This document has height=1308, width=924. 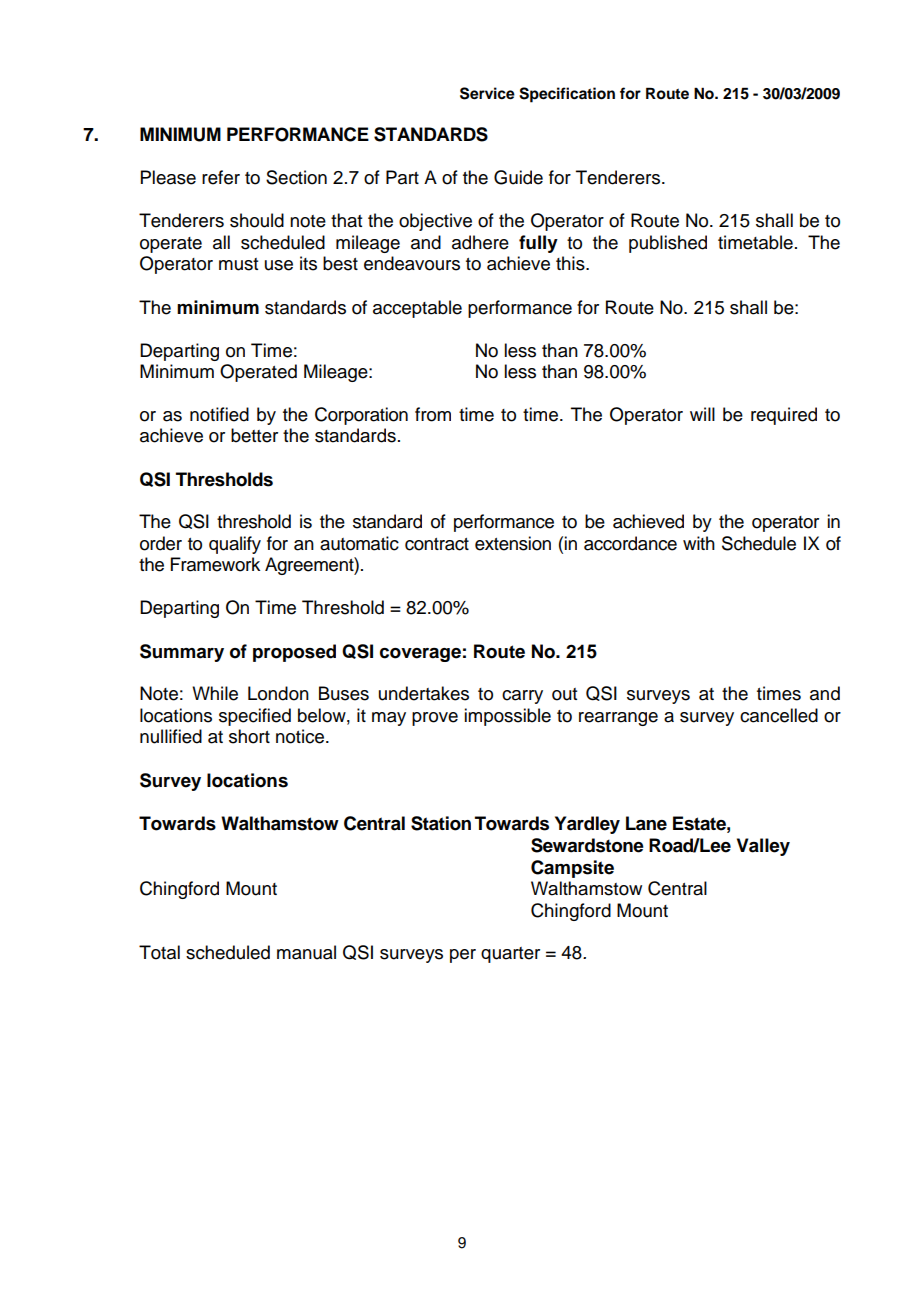 What do you see at coordinates (306, 952) in the document?
I see `manual` at bounding box center [306, 952].
